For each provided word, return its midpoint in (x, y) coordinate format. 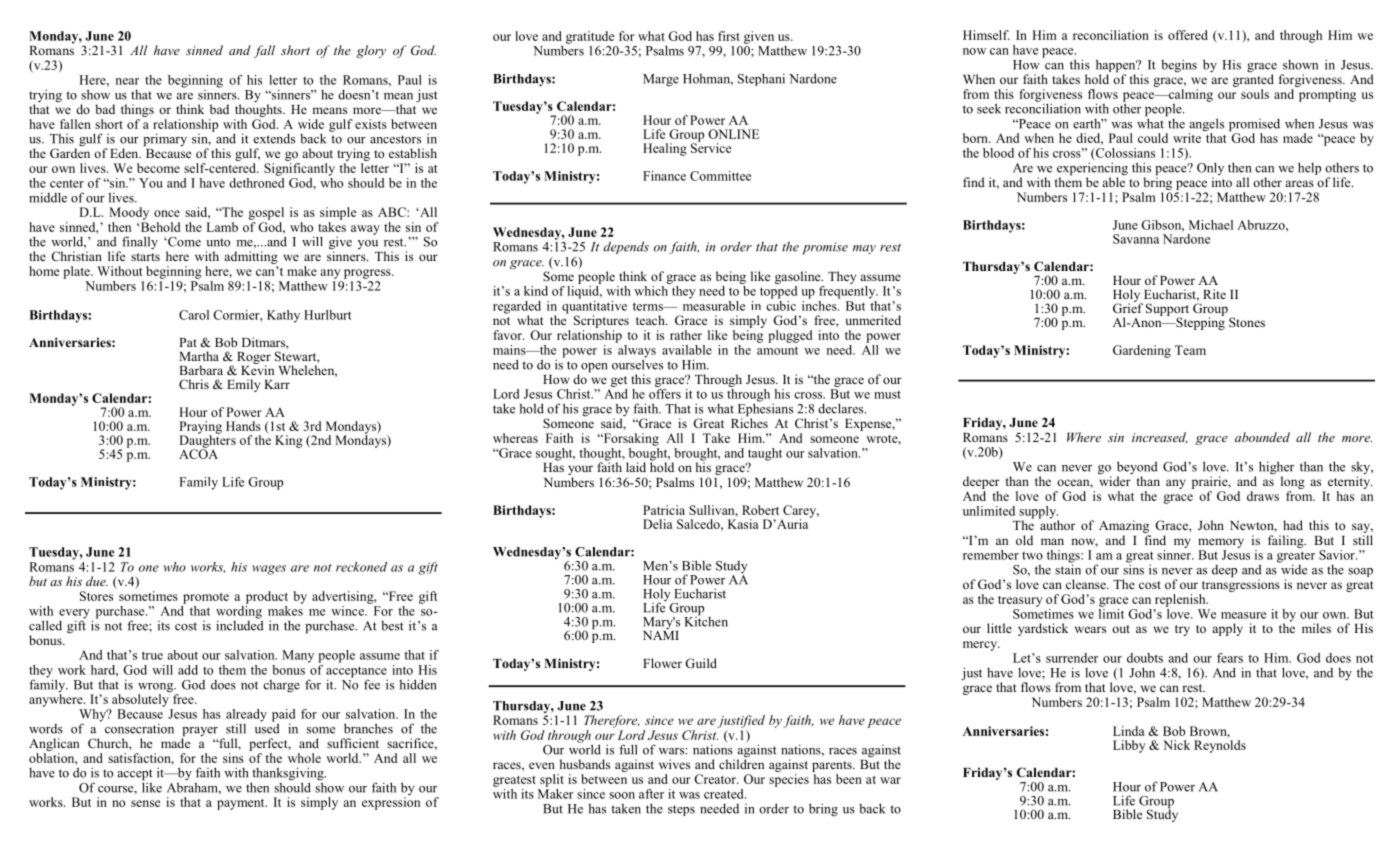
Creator (716, 779)
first (729, 36)
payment (242, 804)
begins (1179, 66)
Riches (749, 422)
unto (218, 242)
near (127, 81)
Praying (200, 428)
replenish (1181, 600)
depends (626, 247)
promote (206, 598)
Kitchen (706, 620)
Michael (1211, 225)
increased (1160, 438)
